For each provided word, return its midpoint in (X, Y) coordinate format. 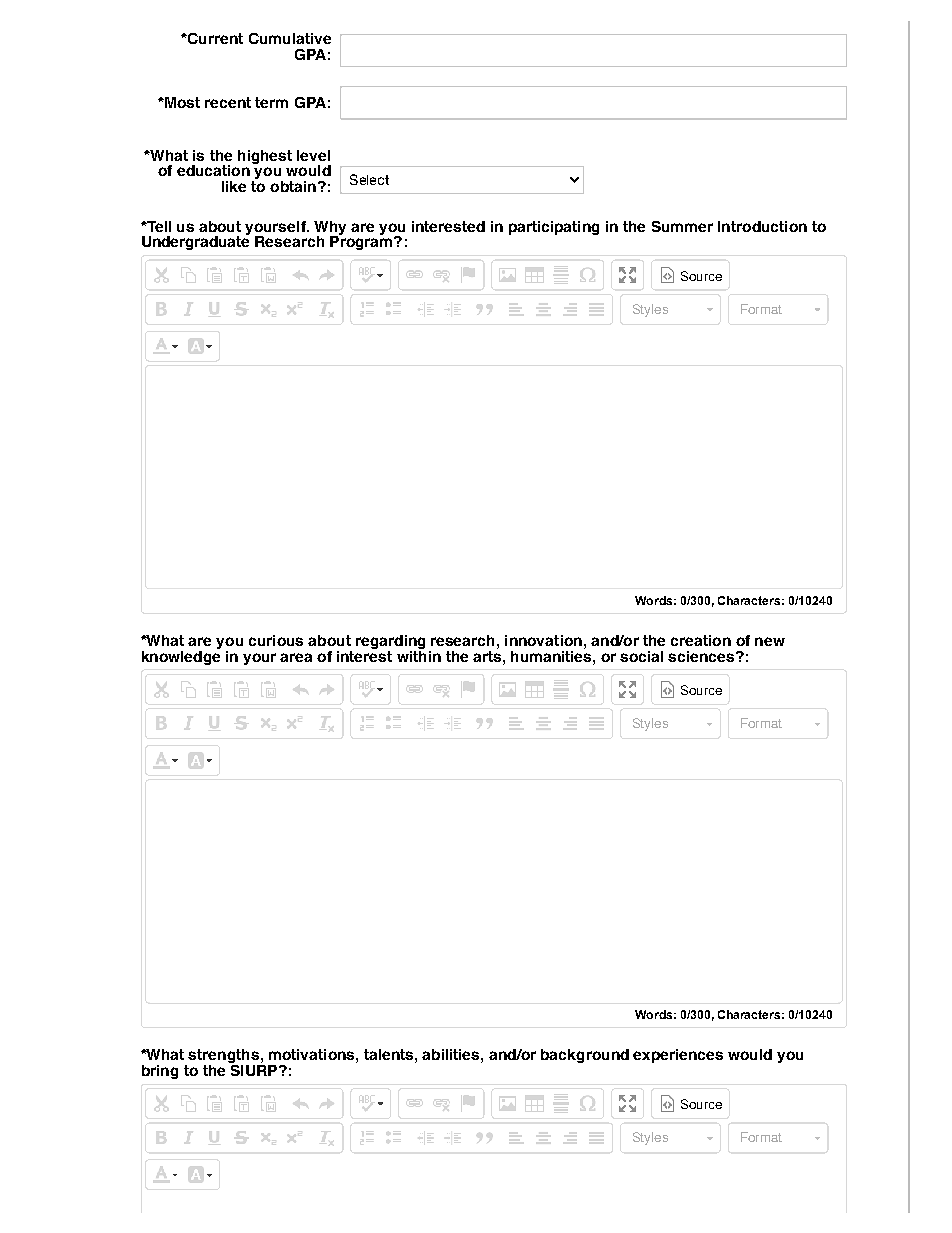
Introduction (762, 226)
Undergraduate (196, 241)
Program (362, 241)
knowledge (181, 656)
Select (369, 179)
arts (488, 655)
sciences (702, 656)
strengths (224, 1057)
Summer (682, 226)
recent (228, 102)
